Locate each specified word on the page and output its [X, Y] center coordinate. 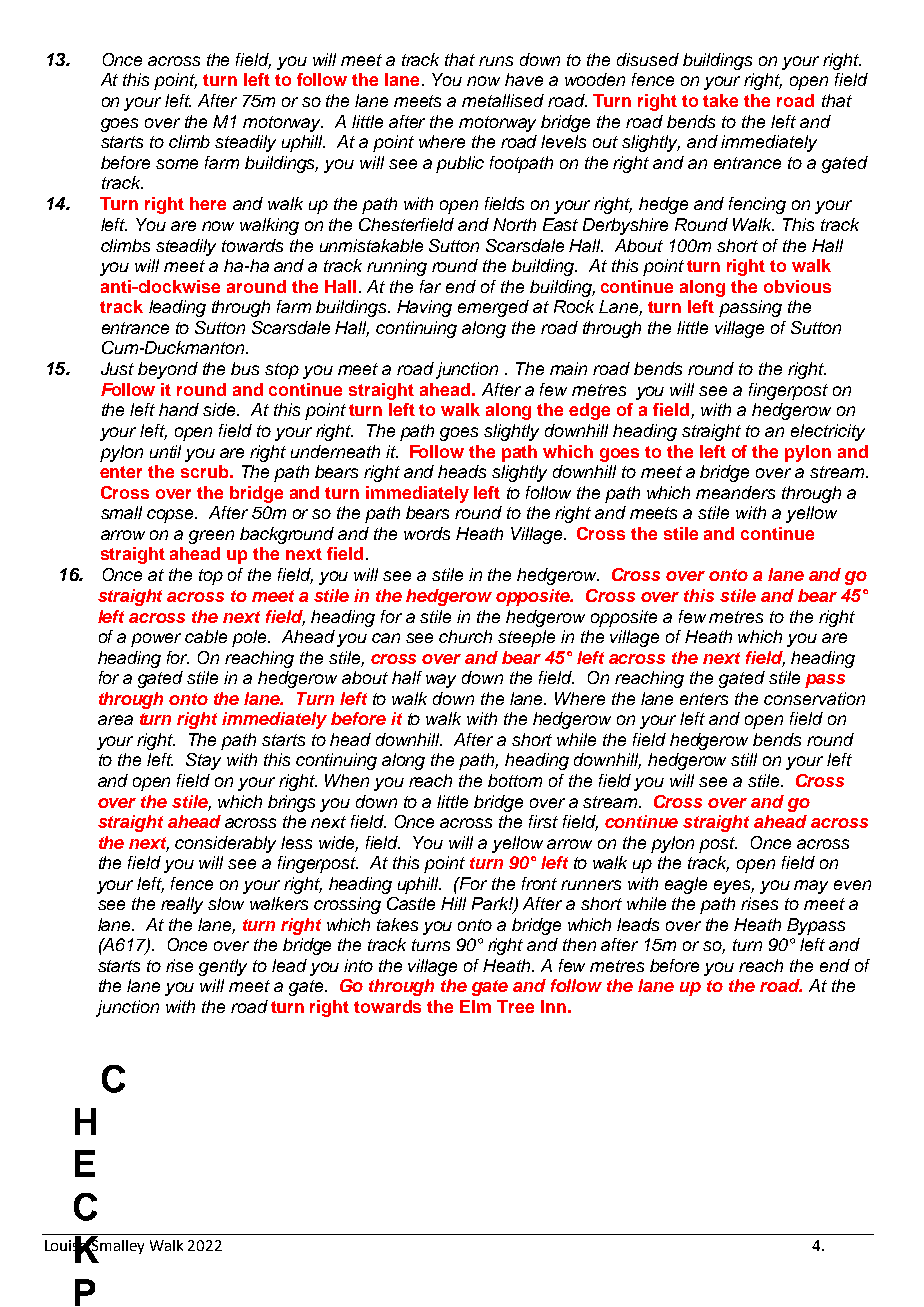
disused [648, 59]
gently [223, 967]
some [177, 164]
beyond [168, 370]
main [568, 368]
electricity [828, 432]
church [465, 636]
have [524, 79]
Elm [475, 1006]
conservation [814, 698]
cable [206, 636]
